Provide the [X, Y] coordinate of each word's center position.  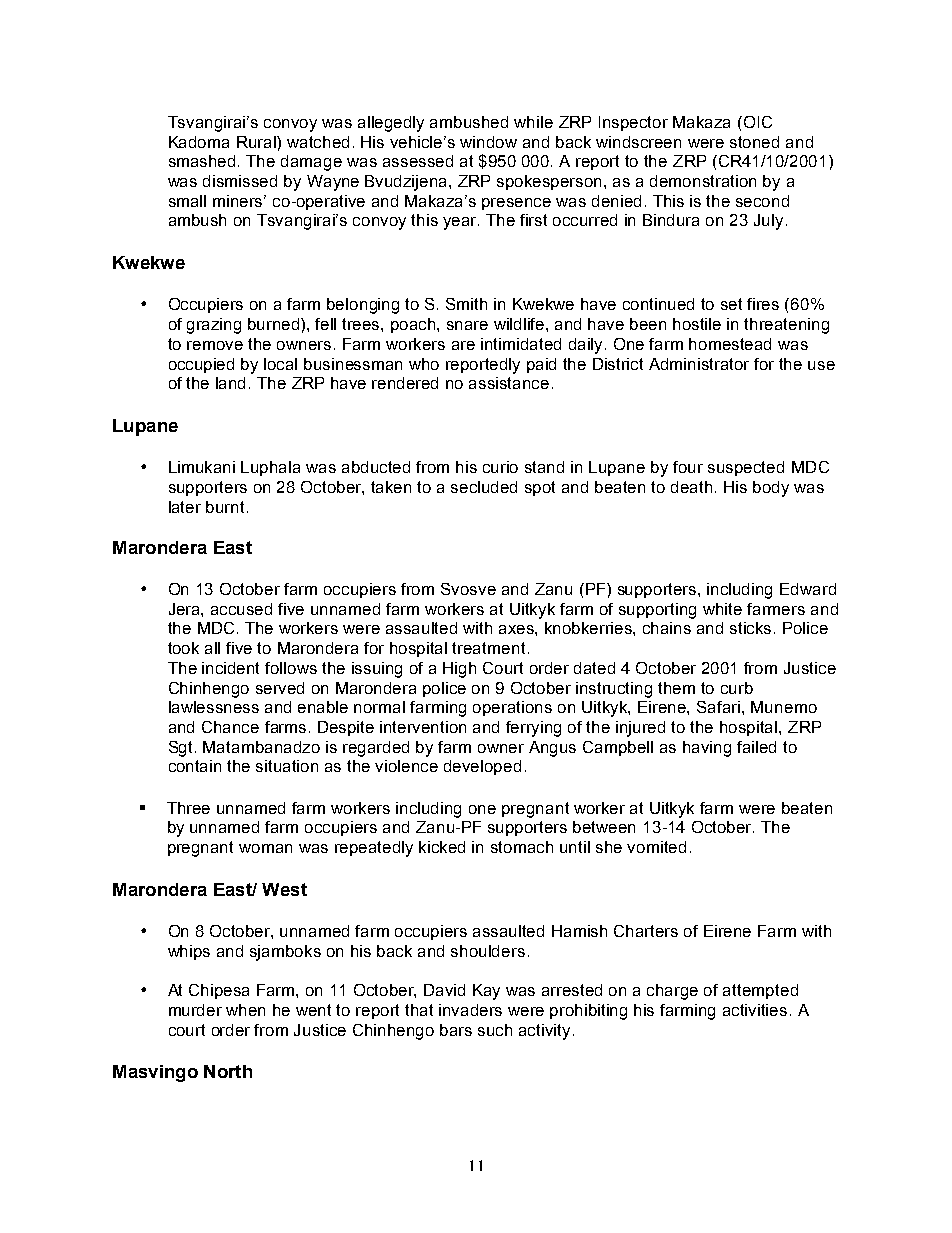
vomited [656, 847]
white [722, 609]
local [280, 364]
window [488, 142]
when [245, 1010]
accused [241, 609]
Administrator [699, 364]
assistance [509, 383]
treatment [488, 648]
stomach [522, 847]
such [495, 1030]
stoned [754, 142]
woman [265, 848]
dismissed [240, 181]
